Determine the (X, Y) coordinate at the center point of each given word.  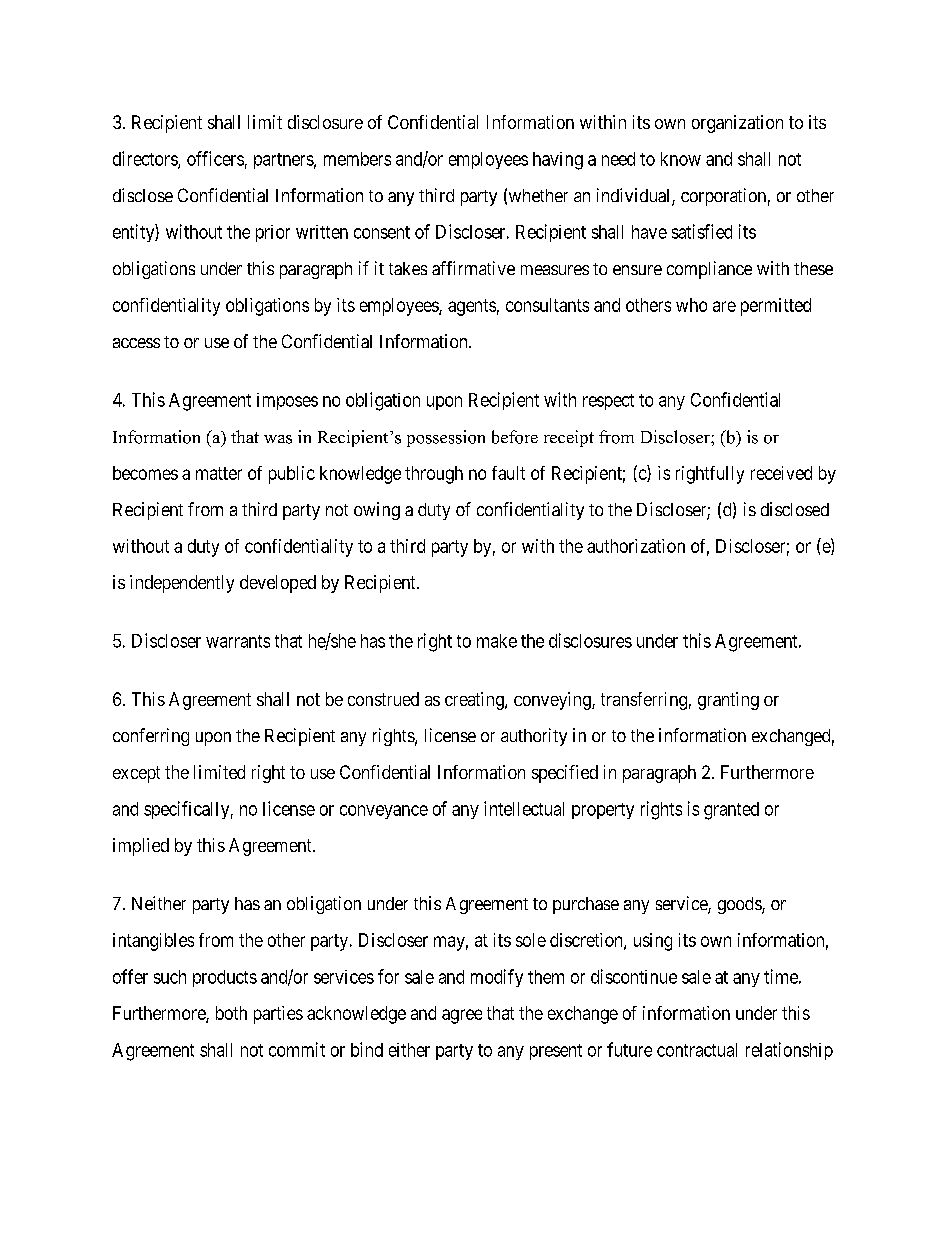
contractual (697, 1050)
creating (475, 701)
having (558, 161)
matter (219, 473)
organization (737, 124)
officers (215, 158)
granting (728, 701)
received (781, 473)
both (231, 1013)
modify (497, 978)
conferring (151, 737)
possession (446, 438)
